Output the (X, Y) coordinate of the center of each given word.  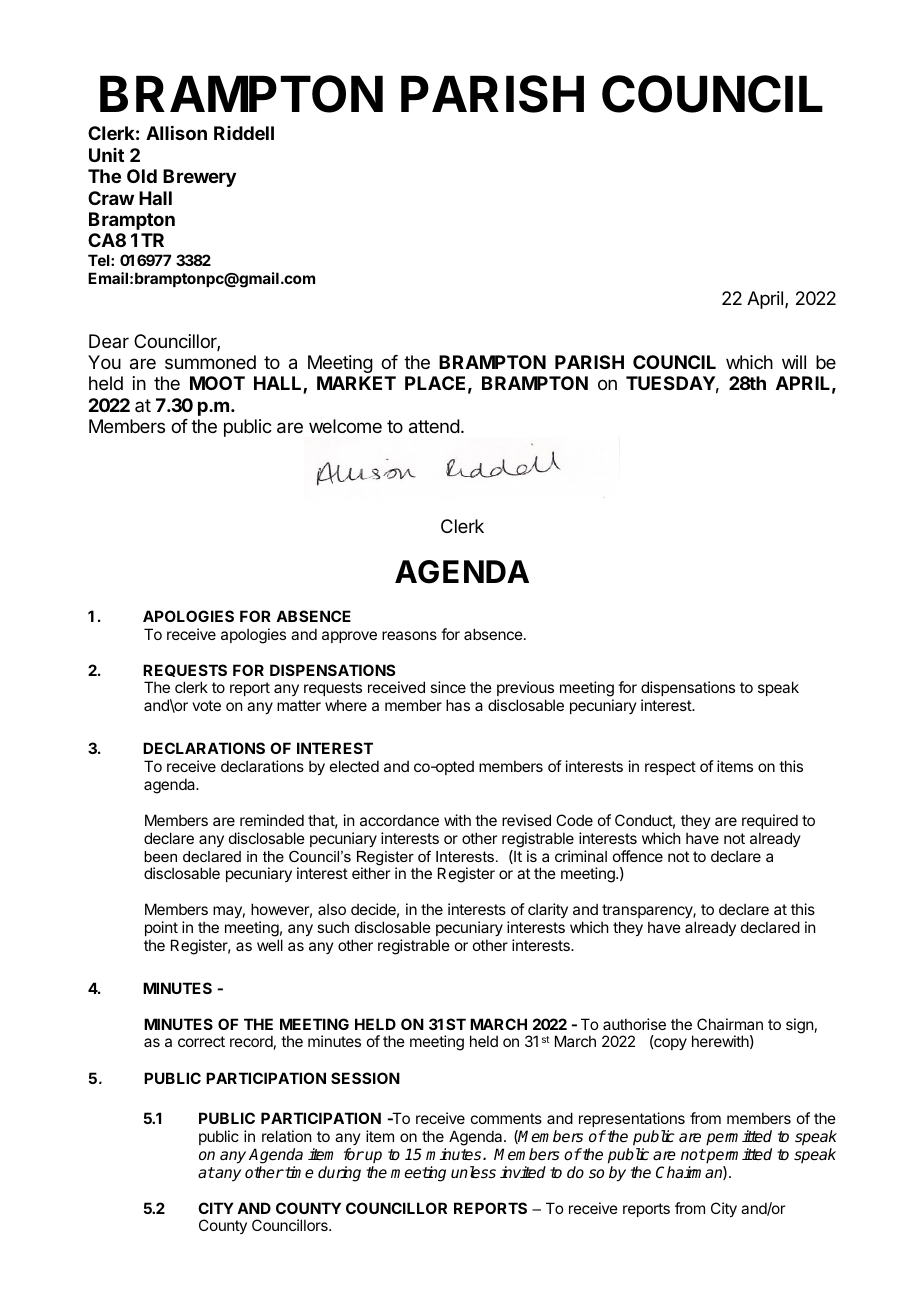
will (794, 362)
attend (434, 426)
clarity (548, 910)
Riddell (244, 133)
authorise (634, 1024)
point (161, 928)
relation (286, 1136)
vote (206, 705)
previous (525, 690)
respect (670, 768)
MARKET (356, 383)
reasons (409, 635)
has (458, 705)
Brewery (199, 178)
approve (349, 637)
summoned (210, 362)
